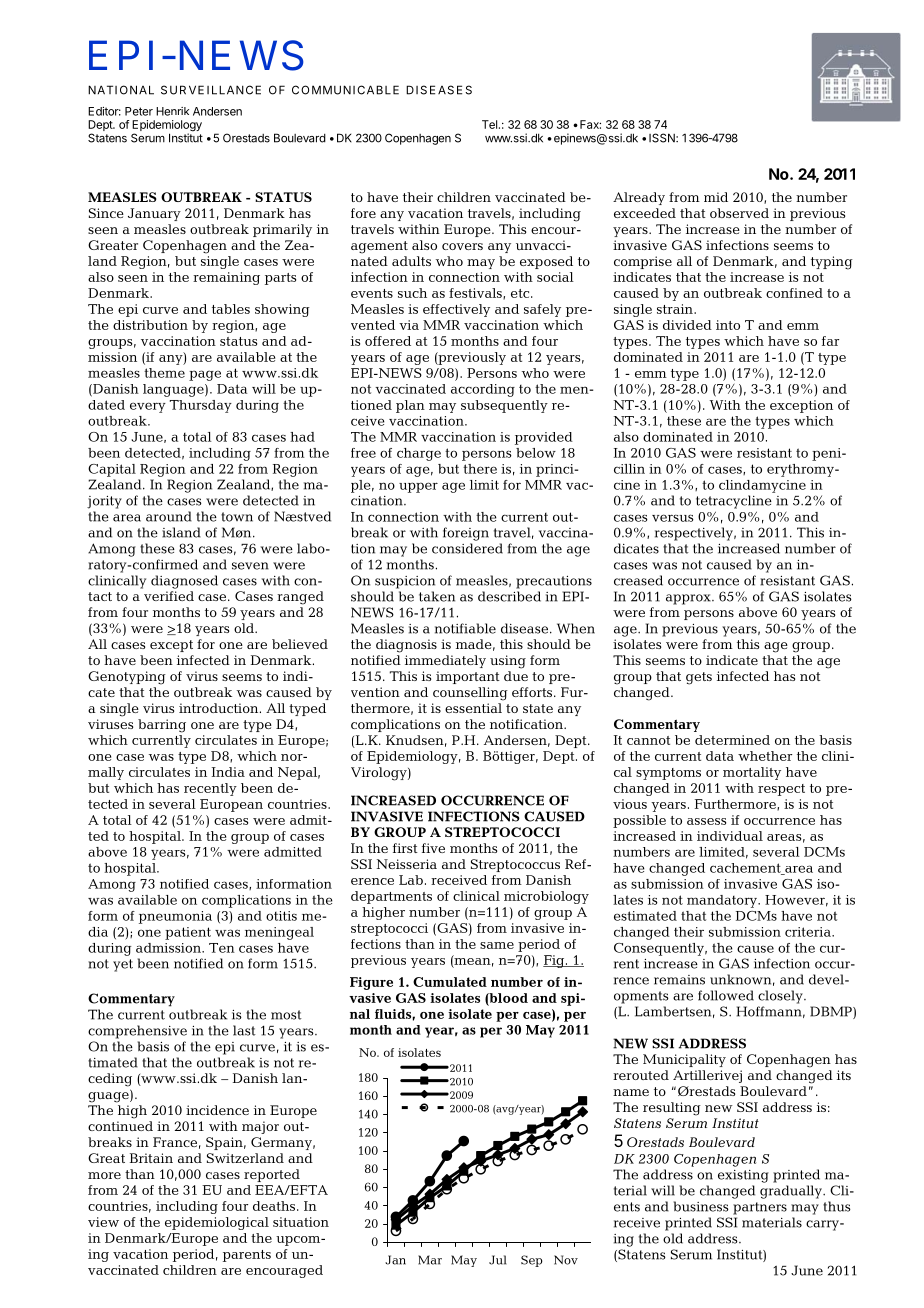 This screenshot has height=1308, width=924. What do you see at coordinates (760, 1208) in the screenshot?
I see `partners` at bounding box center [760, 1208].
